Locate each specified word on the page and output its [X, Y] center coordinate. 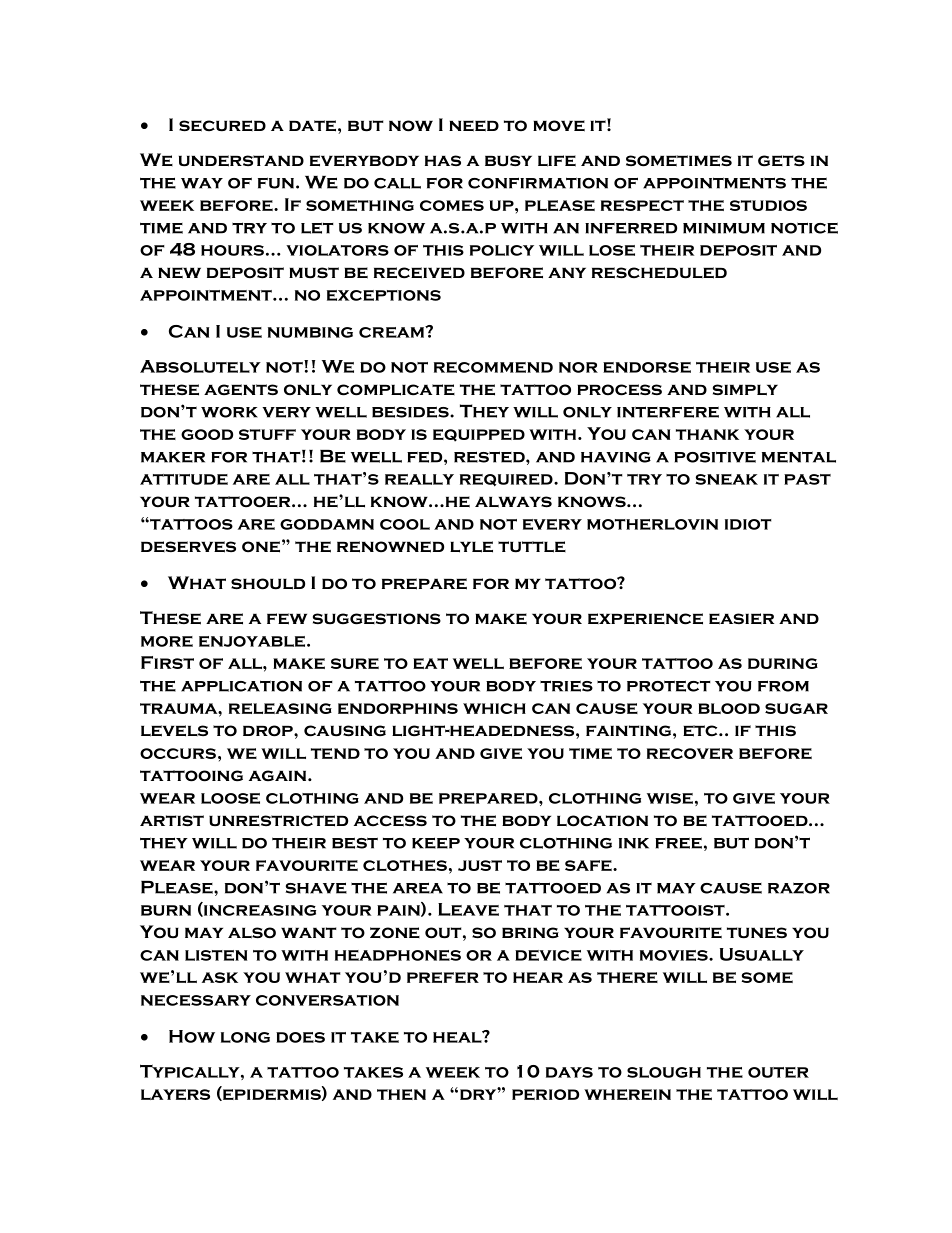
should [268, 584]
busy [508, 160]
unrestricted [278, 821]
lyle [471, 547]
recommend [493, 367]
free [678, 843]
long [245, 1037]
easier [741, 619]
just [480, 865]
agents [241, 390]
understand [241, 161]
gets [781, 161]
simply [745, 390]
